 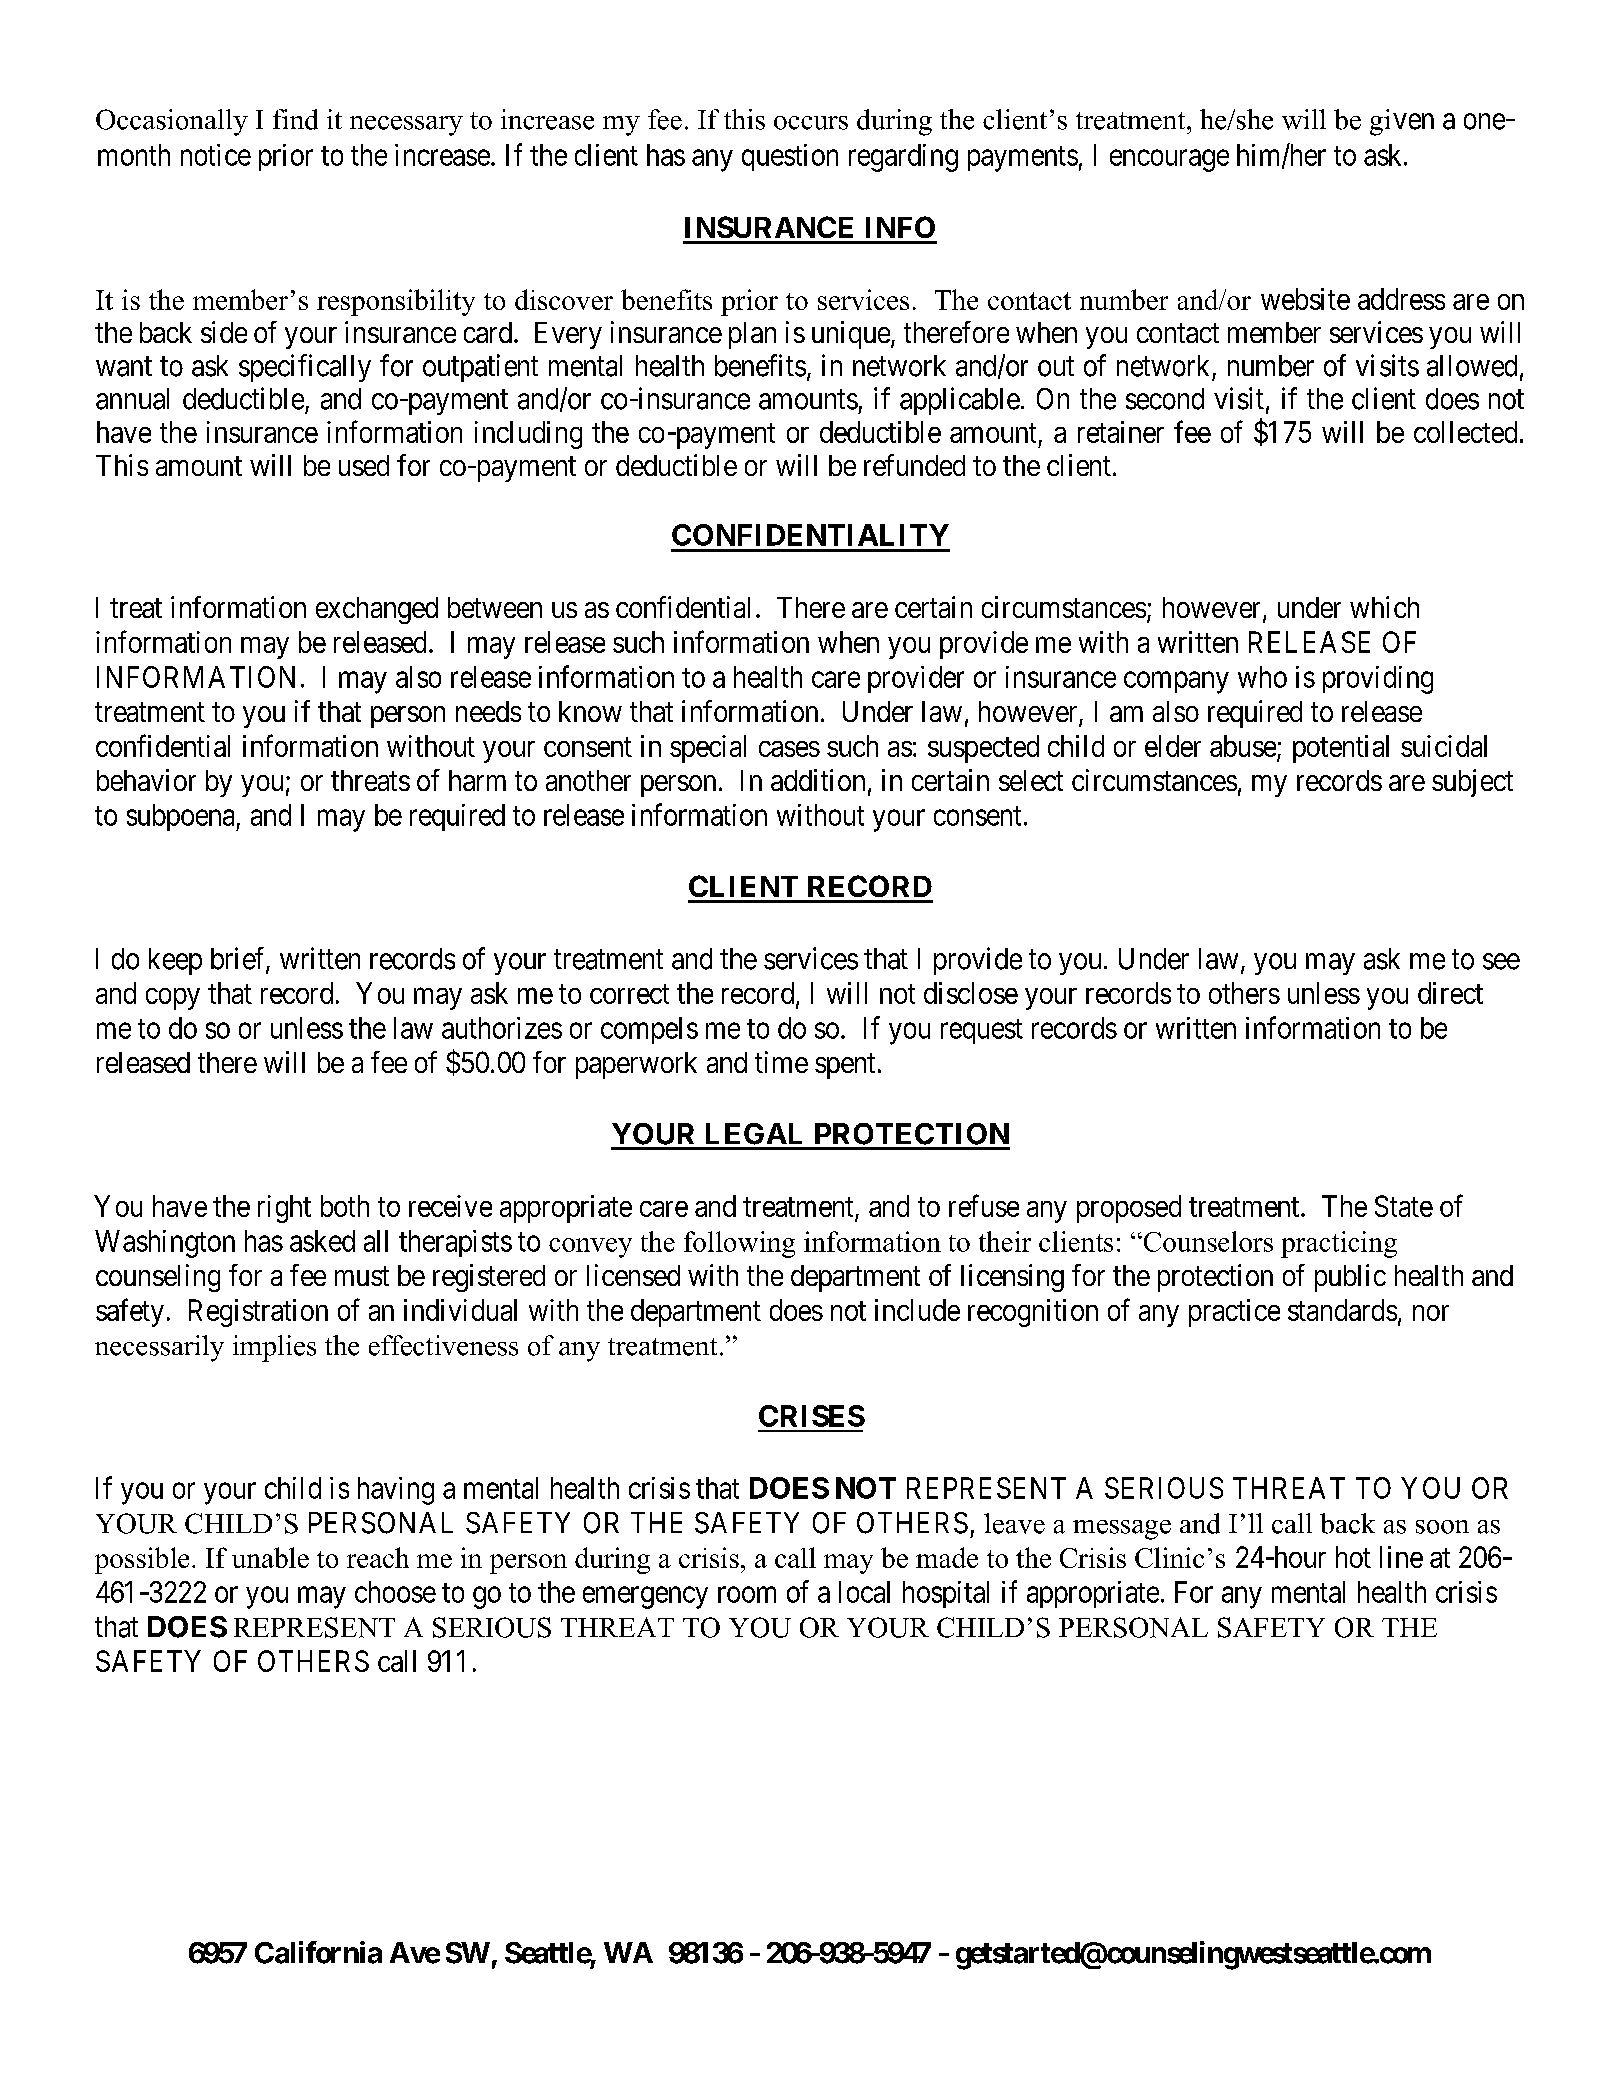 I want to click on standards, so click(x=1342, y=1310).
